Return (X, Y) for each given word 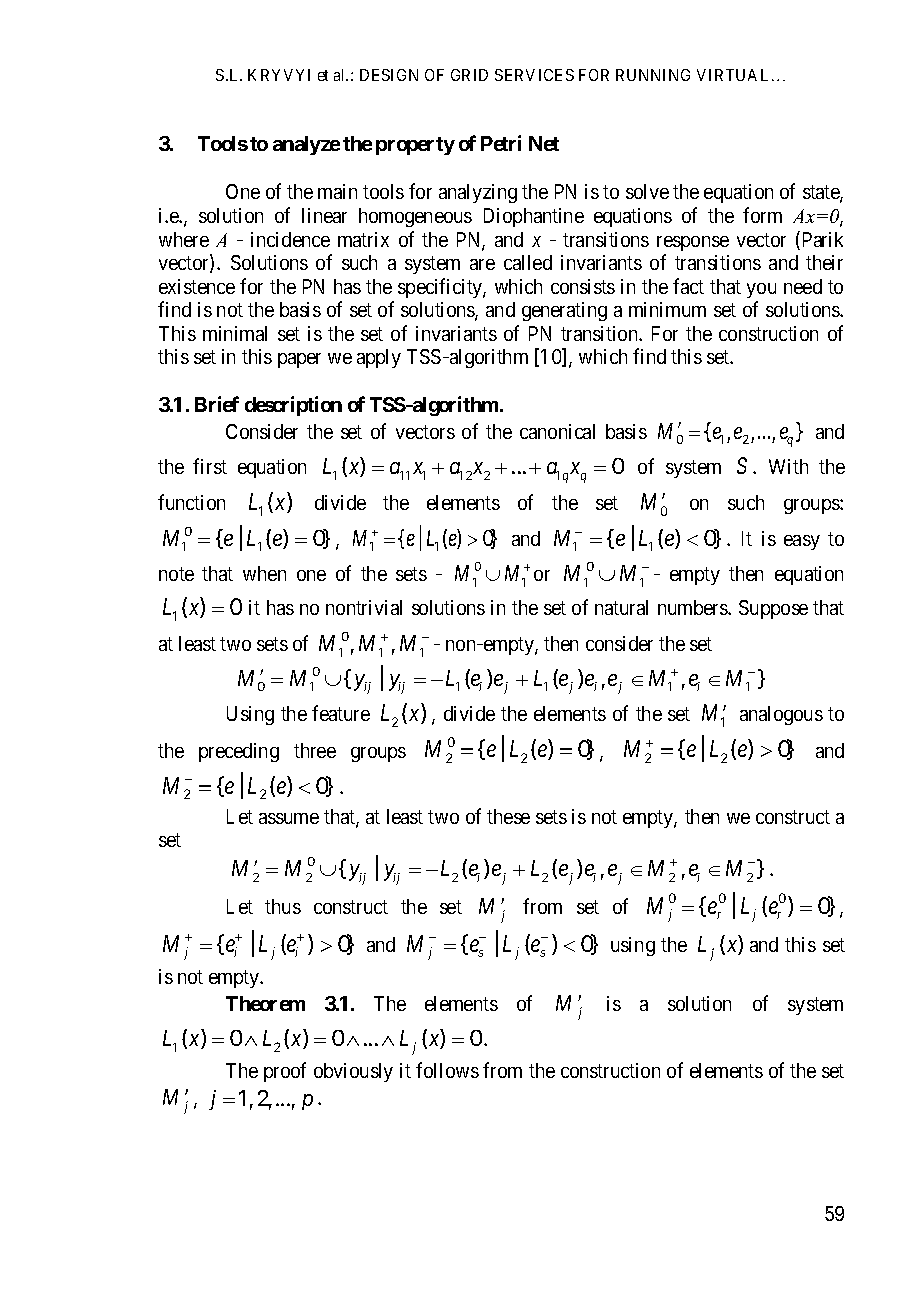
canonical (557, 431)
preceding (239, 752)
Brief (217, 404)
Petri (501, 143)
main (337, 191)
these (508, 816)
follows (447, 1070)
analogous (781, 715)
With (788, 466)
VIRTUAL (735, 75)
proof (285, 1072)
